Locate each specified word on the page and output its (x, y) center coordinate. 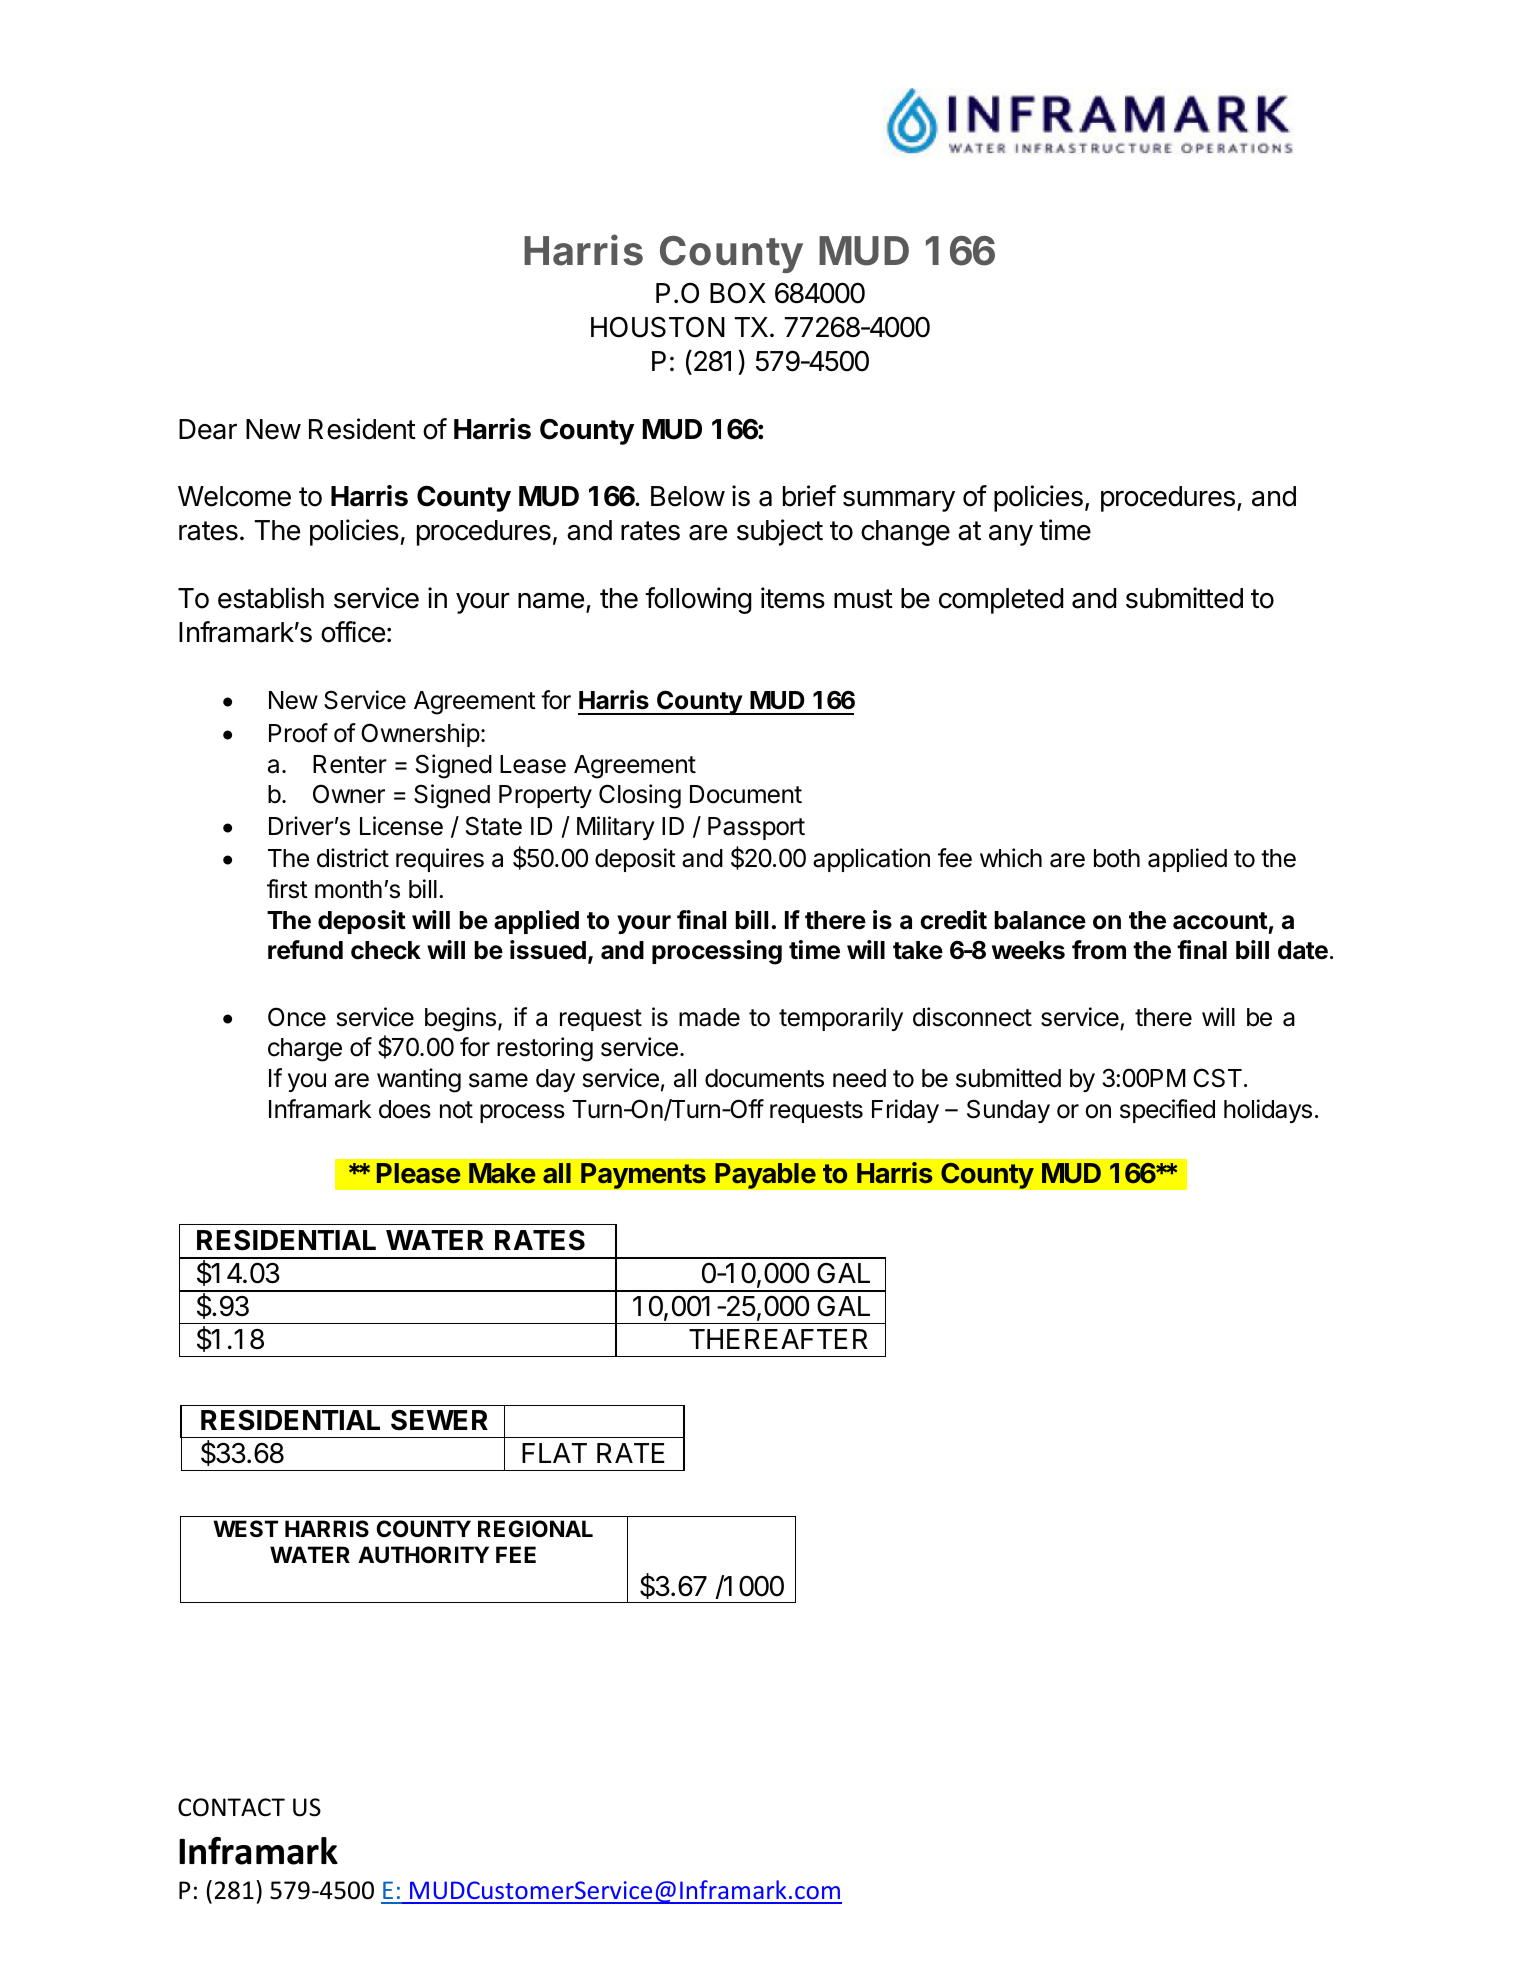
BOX (738, 293)
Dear (208, 429)
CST (1217, 1078)
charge (305, 1050)
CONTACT (231, 1807)
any (1011, 535)
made (709, 1017)
